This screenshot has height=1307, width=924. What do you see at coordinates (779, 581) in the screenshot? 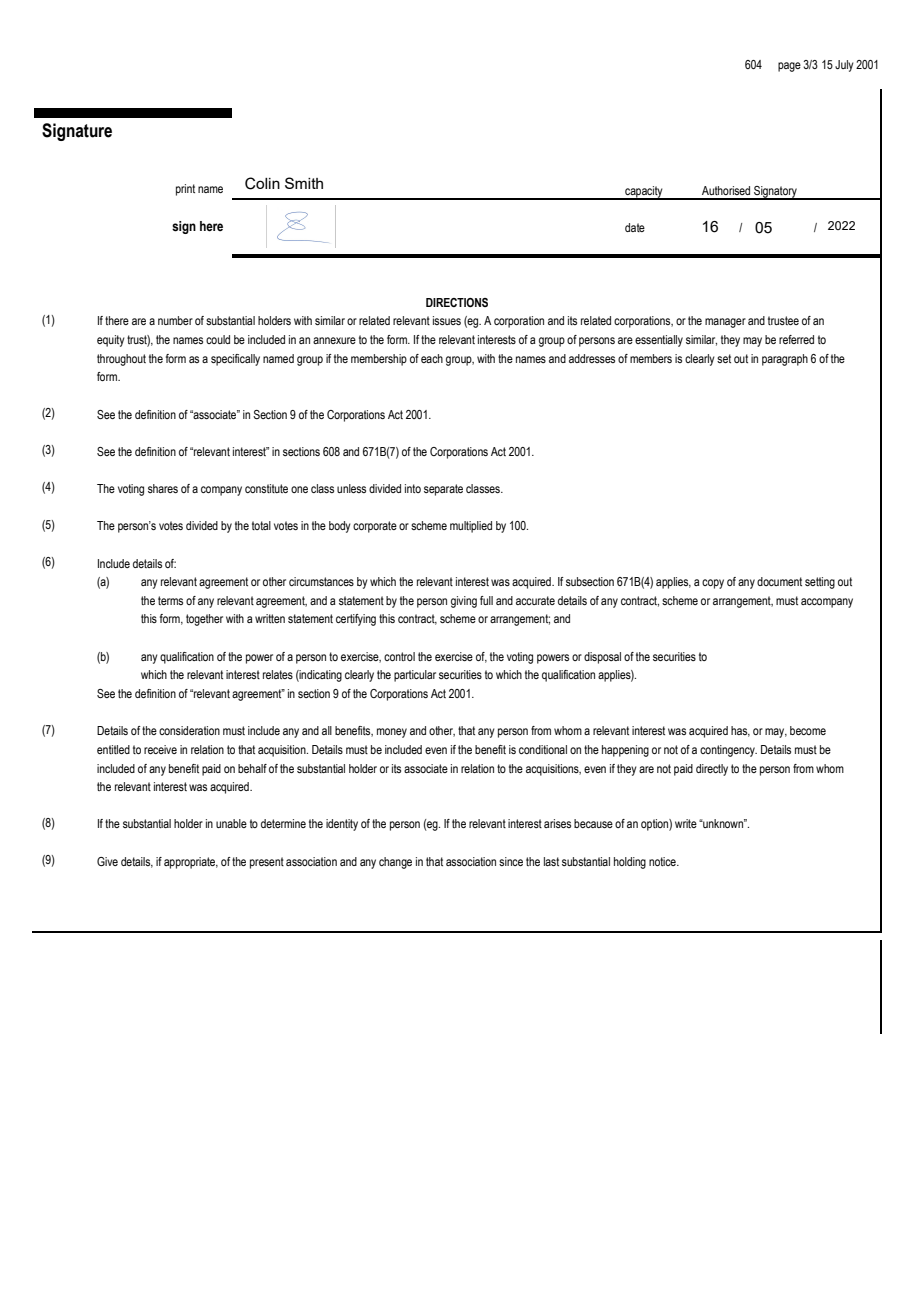
I see `document` at bounding box center [779, 581].
